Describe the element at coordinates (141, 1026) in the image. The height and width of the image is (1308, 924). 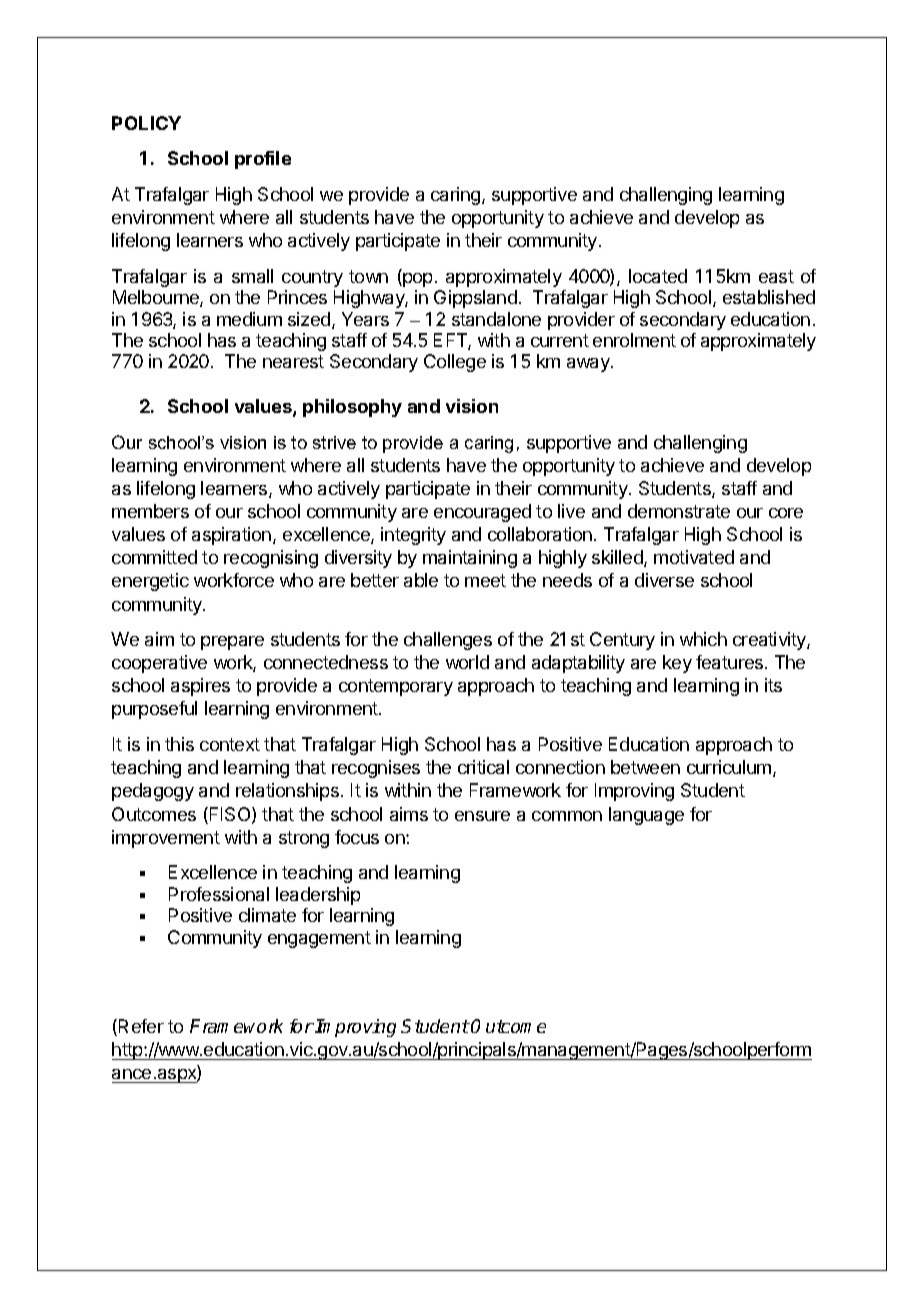
I see `Refer` at that location.
